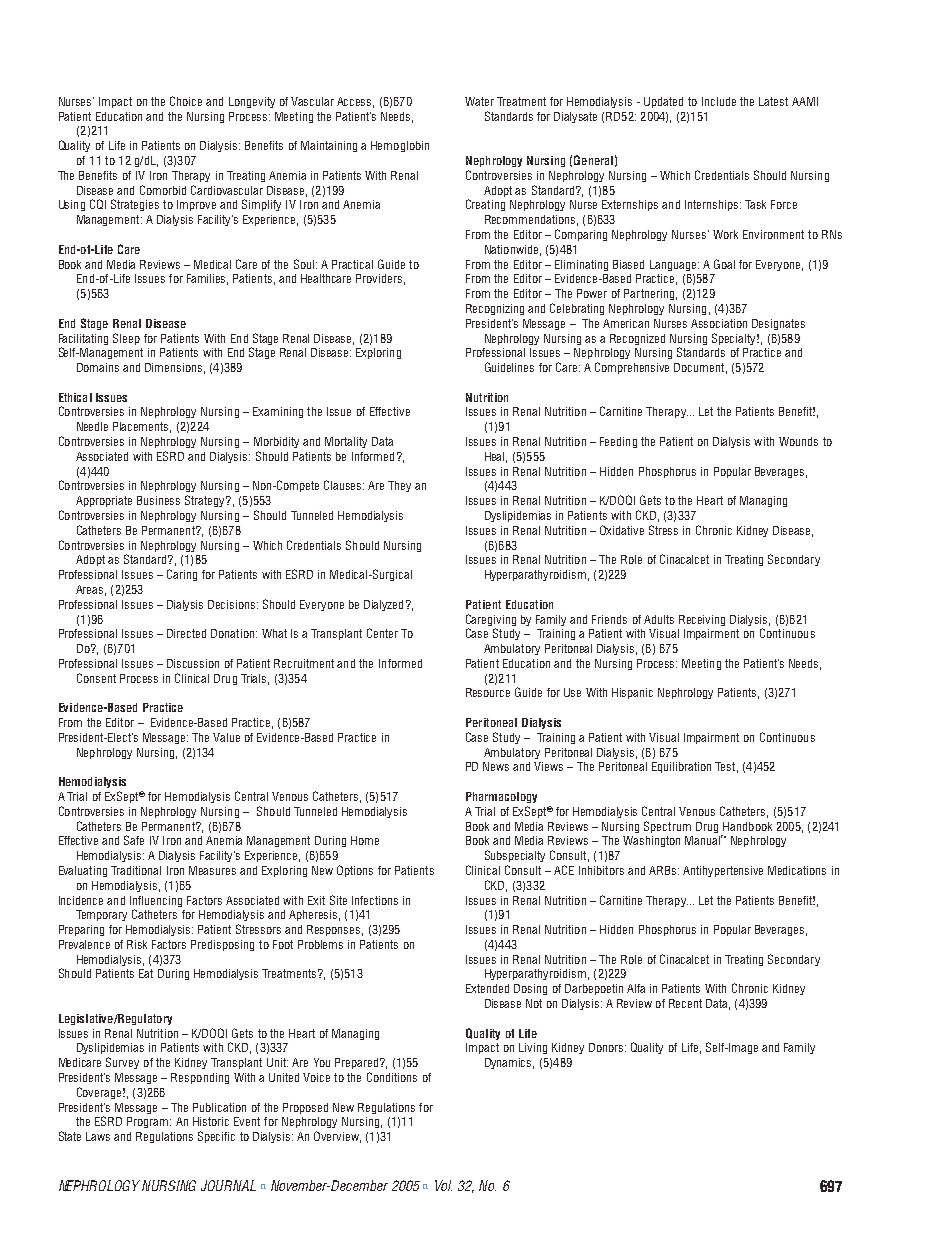 This screenshot has height=1233, width=952. What do you see at coordinates (719, 323) in the screenshot?
I see `Association` at bounding box center [719, 323].
